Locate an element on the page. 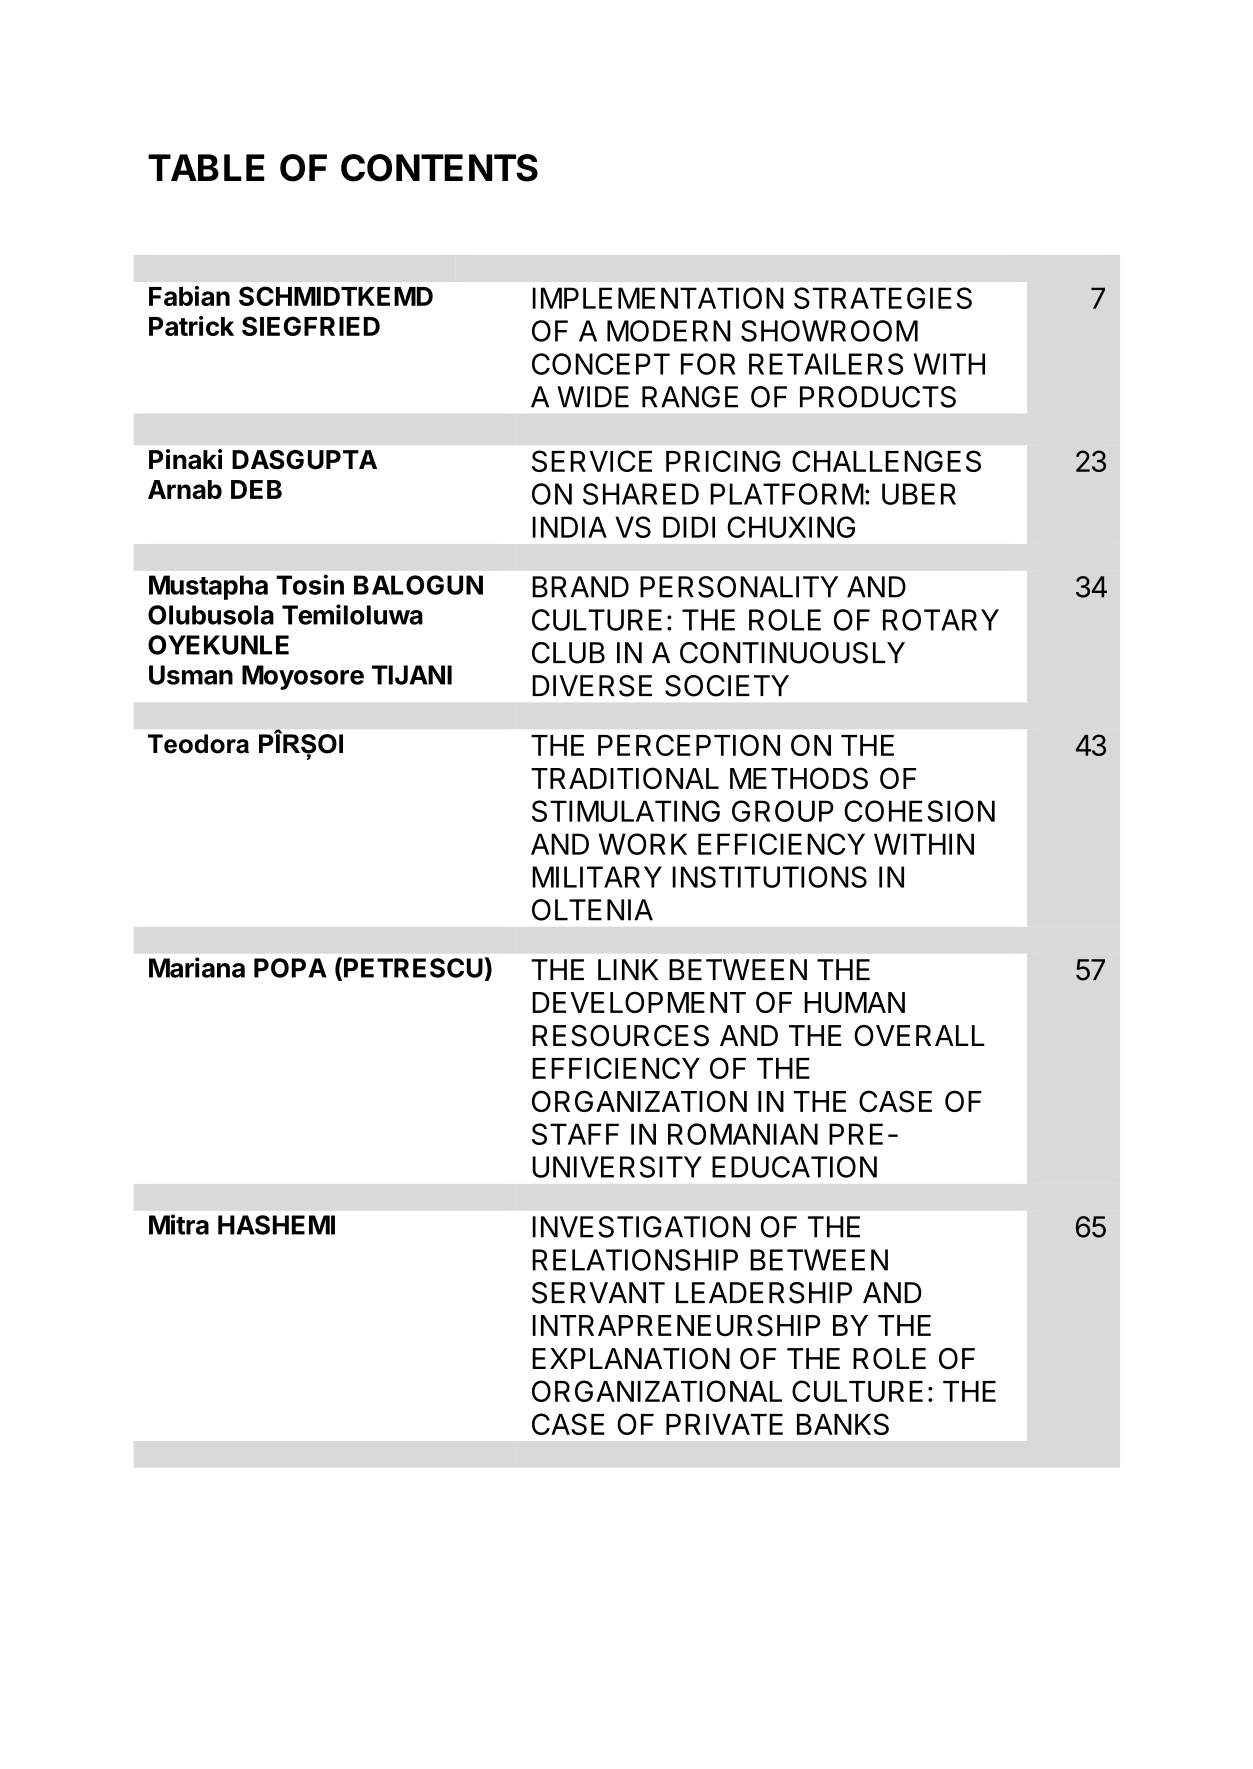 The height and width of the image is (1769, 1253). METHODS is located at coordinates (799, 778).
